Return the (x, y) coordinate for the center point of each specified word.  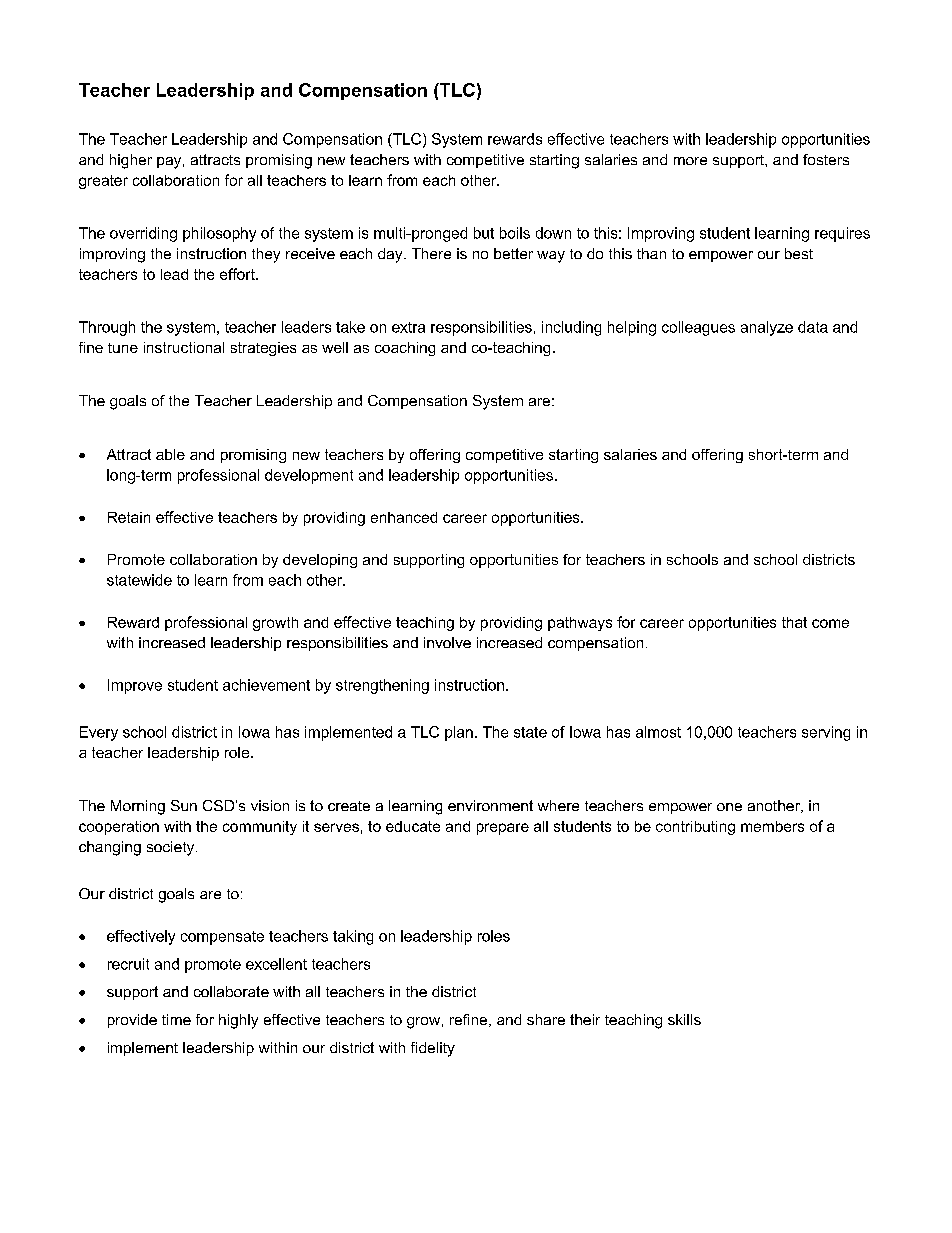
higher (131, 161)
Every (99, 733)
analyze (767, 328)
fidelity (433, 1049)
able (170, 454)
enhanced (404, 517)
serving (826, 733)
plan (459, 733)
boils (515, 233)
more (690, 161)
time (176, 1019)
